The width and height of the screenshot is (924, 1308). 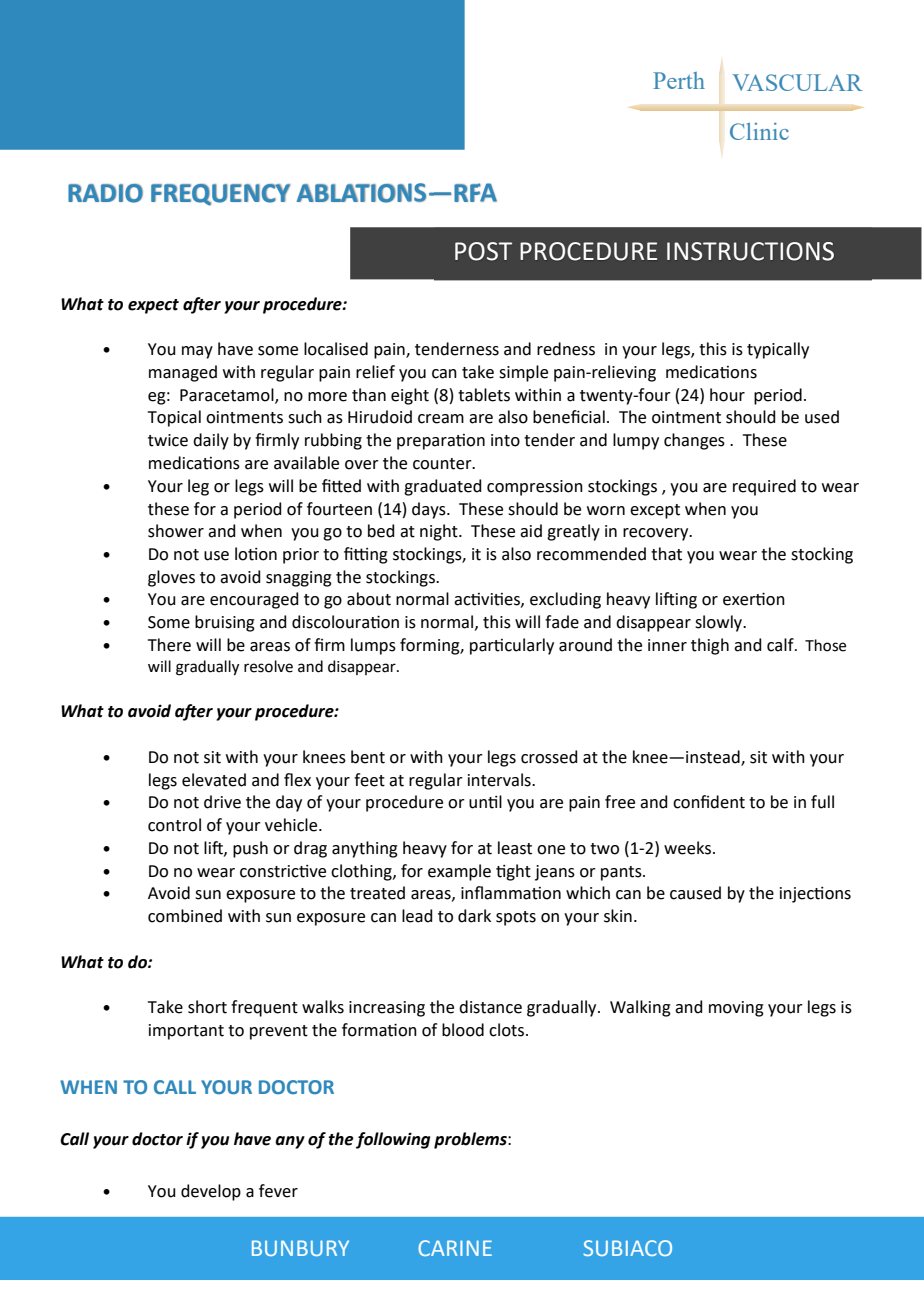 I want to click on lumps, so click(x=373, y=646).
